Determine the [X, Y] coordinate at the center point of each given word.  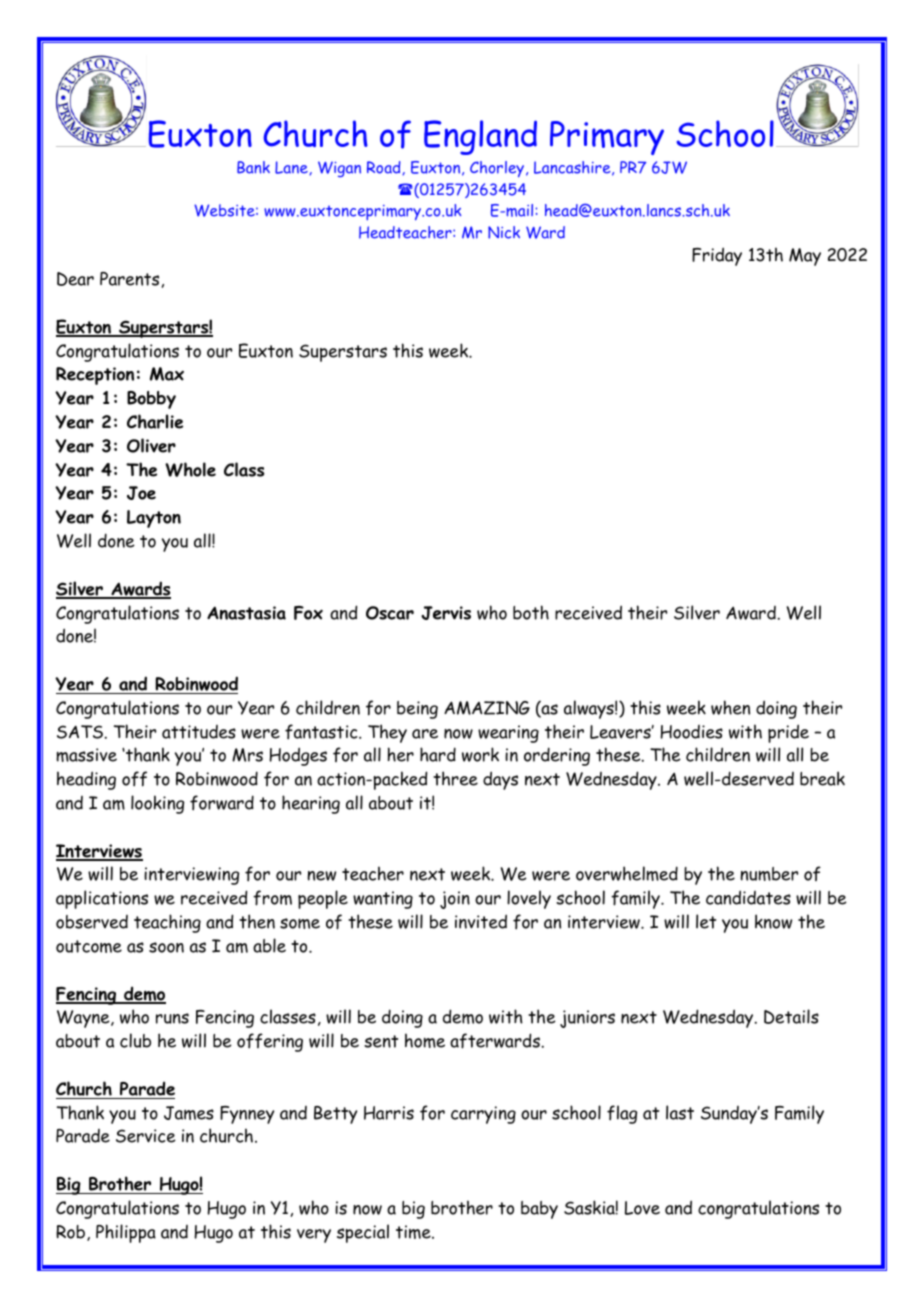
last [680, 1112]
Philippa [126, 1233]
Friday [717, 256]
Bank [253, 167]
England [480, 137]
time [414, 1232]
